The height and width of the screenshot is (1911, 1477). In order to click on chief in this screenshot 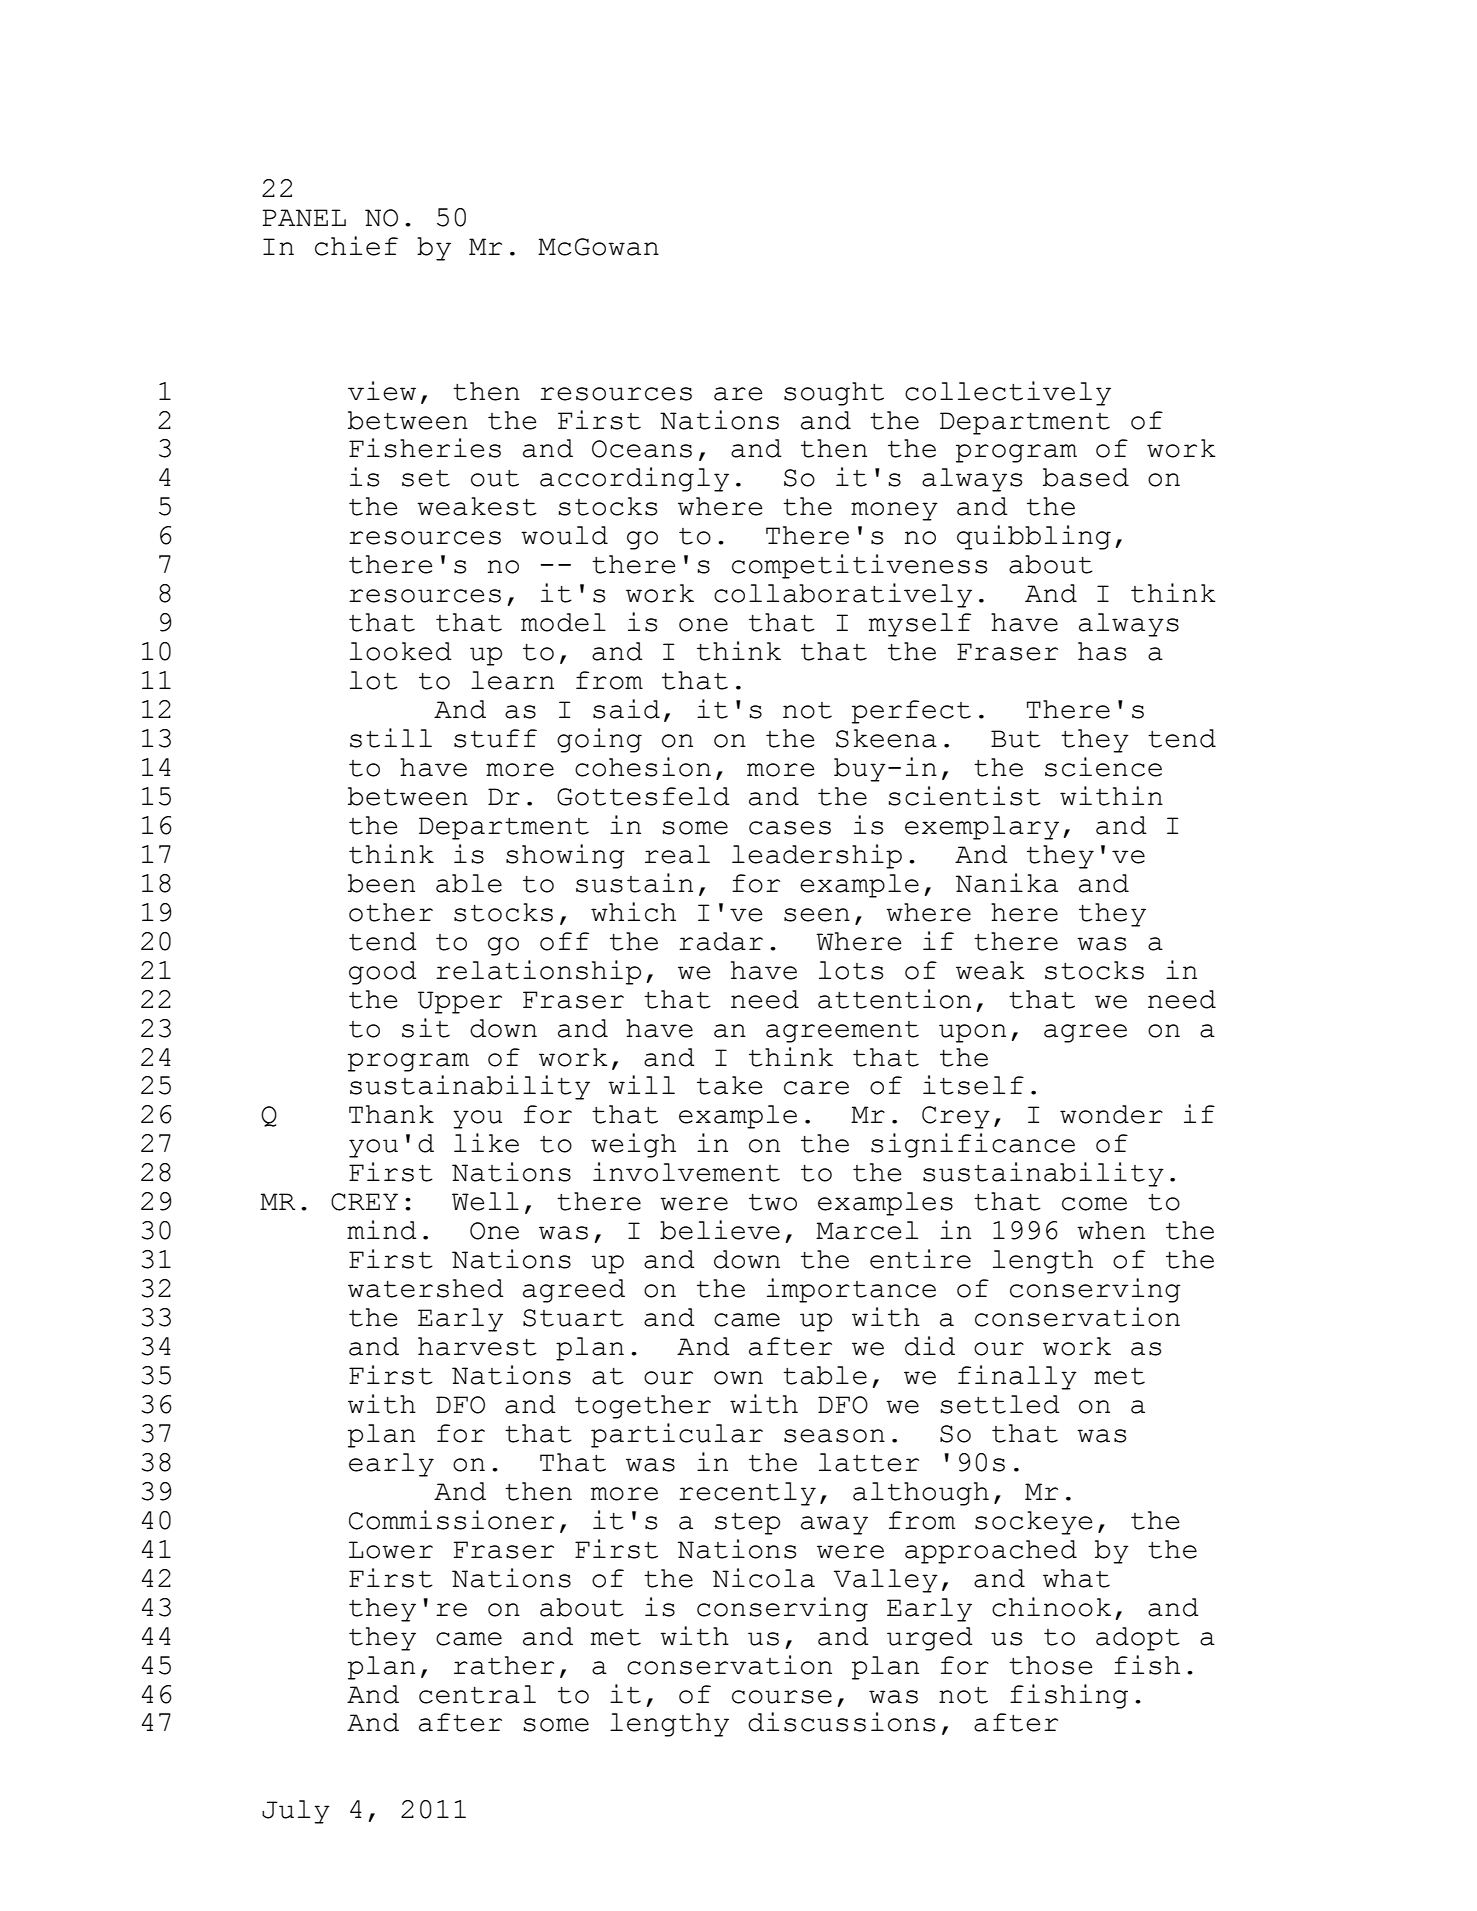, I will do `click(356, 246)`.
